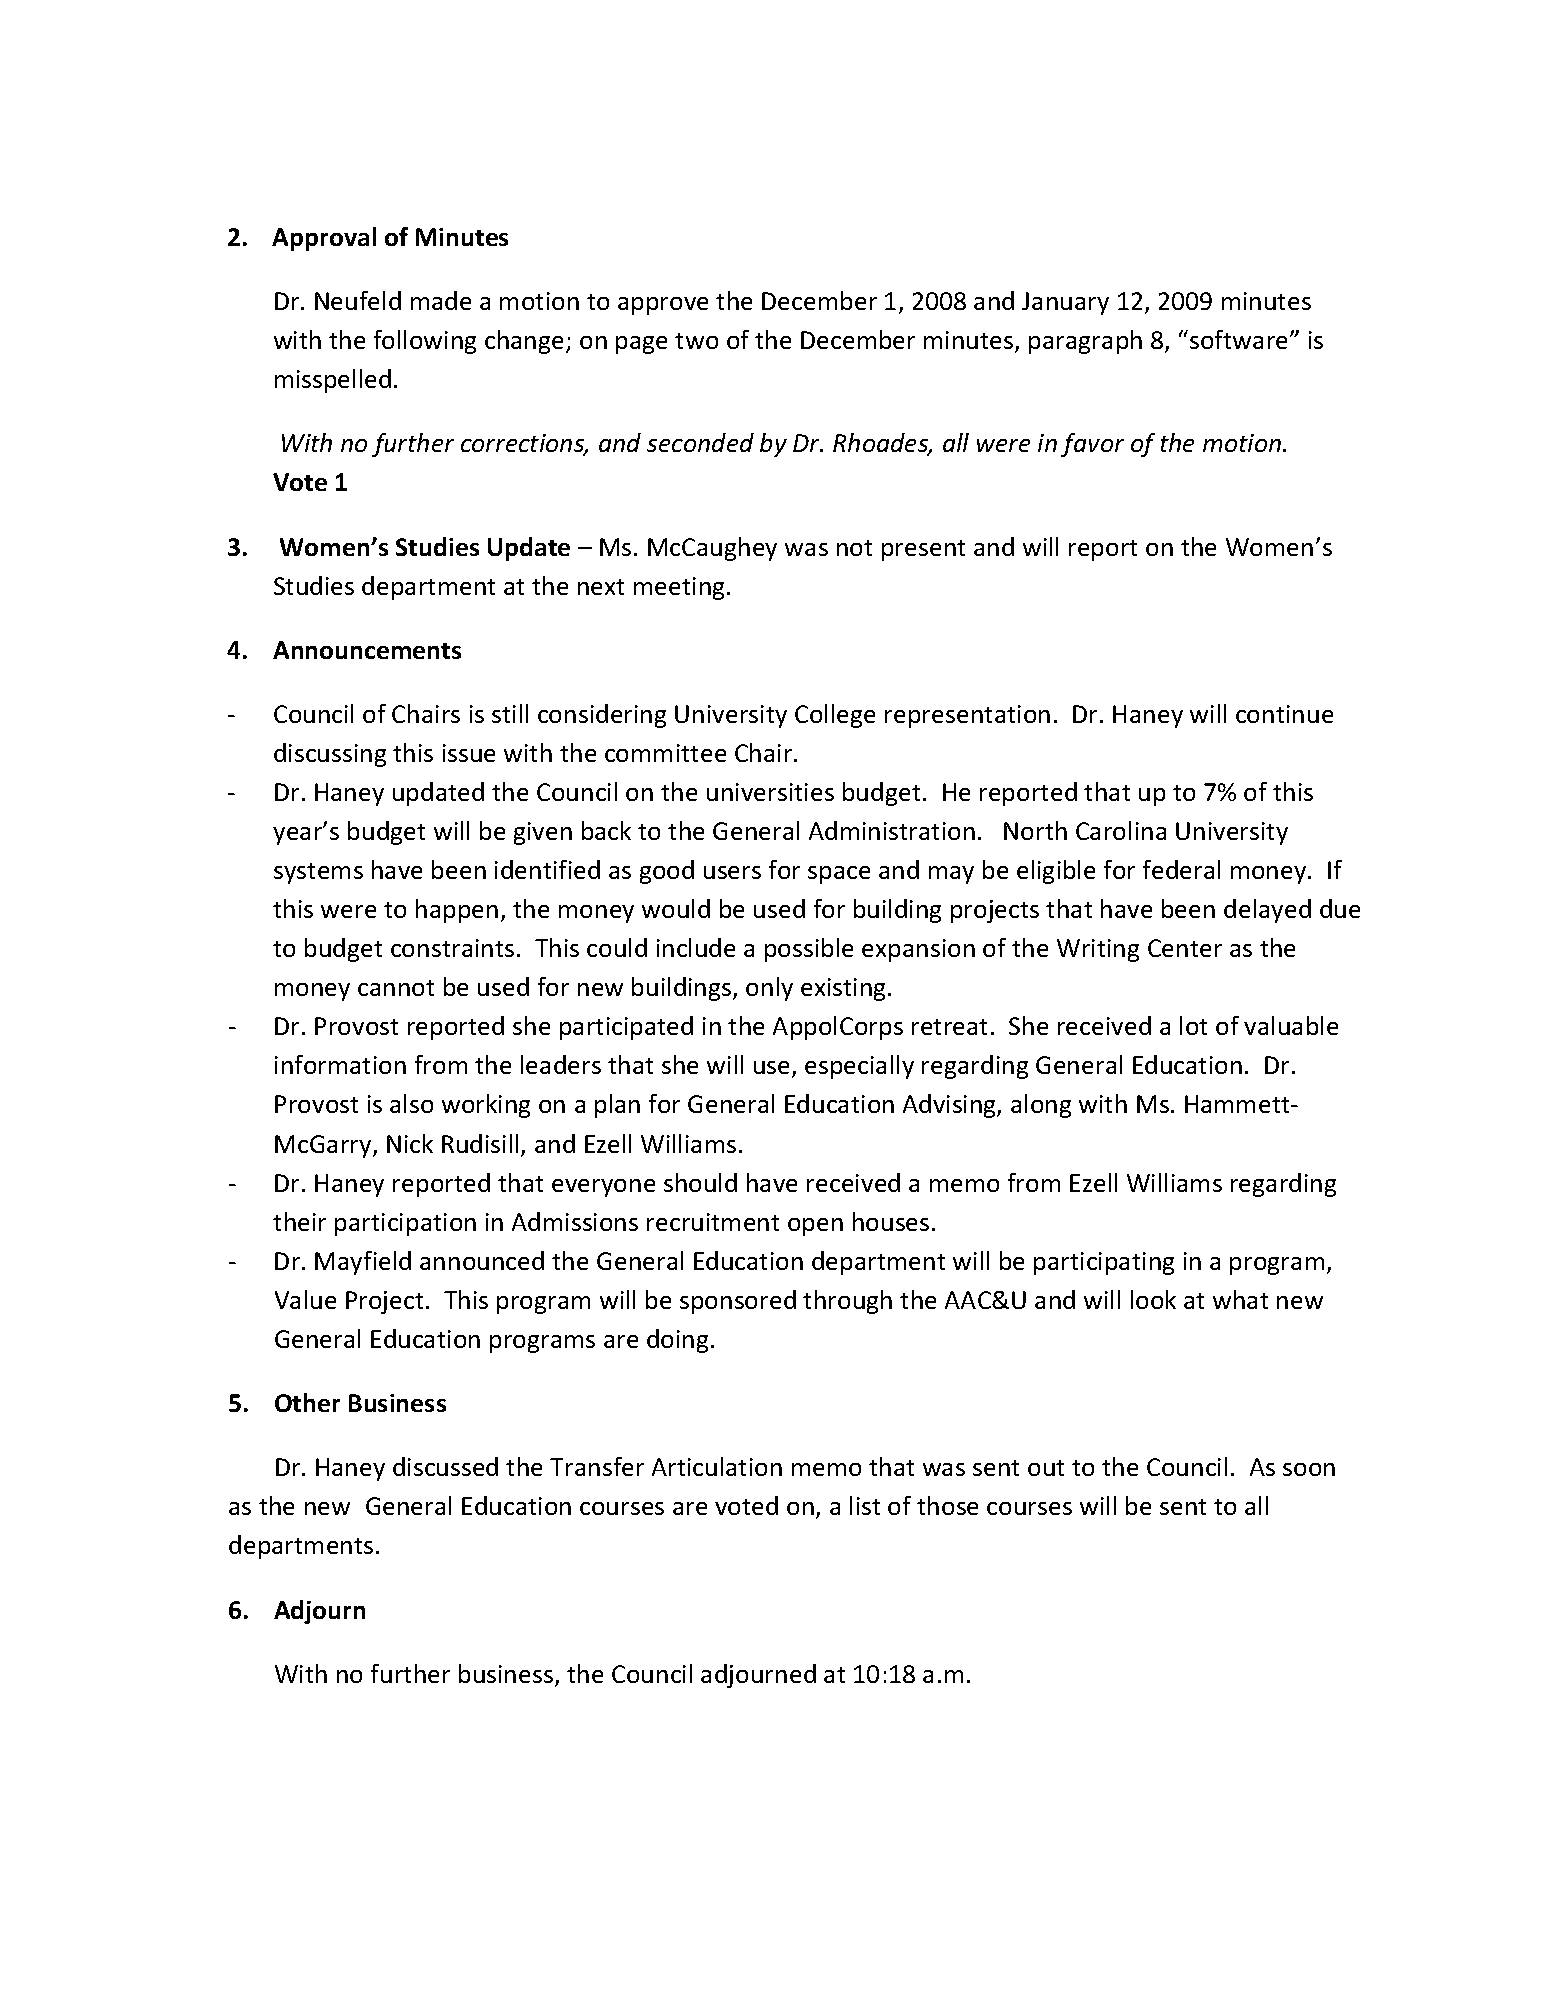  I want to click on continue, so click(1284, 714).
